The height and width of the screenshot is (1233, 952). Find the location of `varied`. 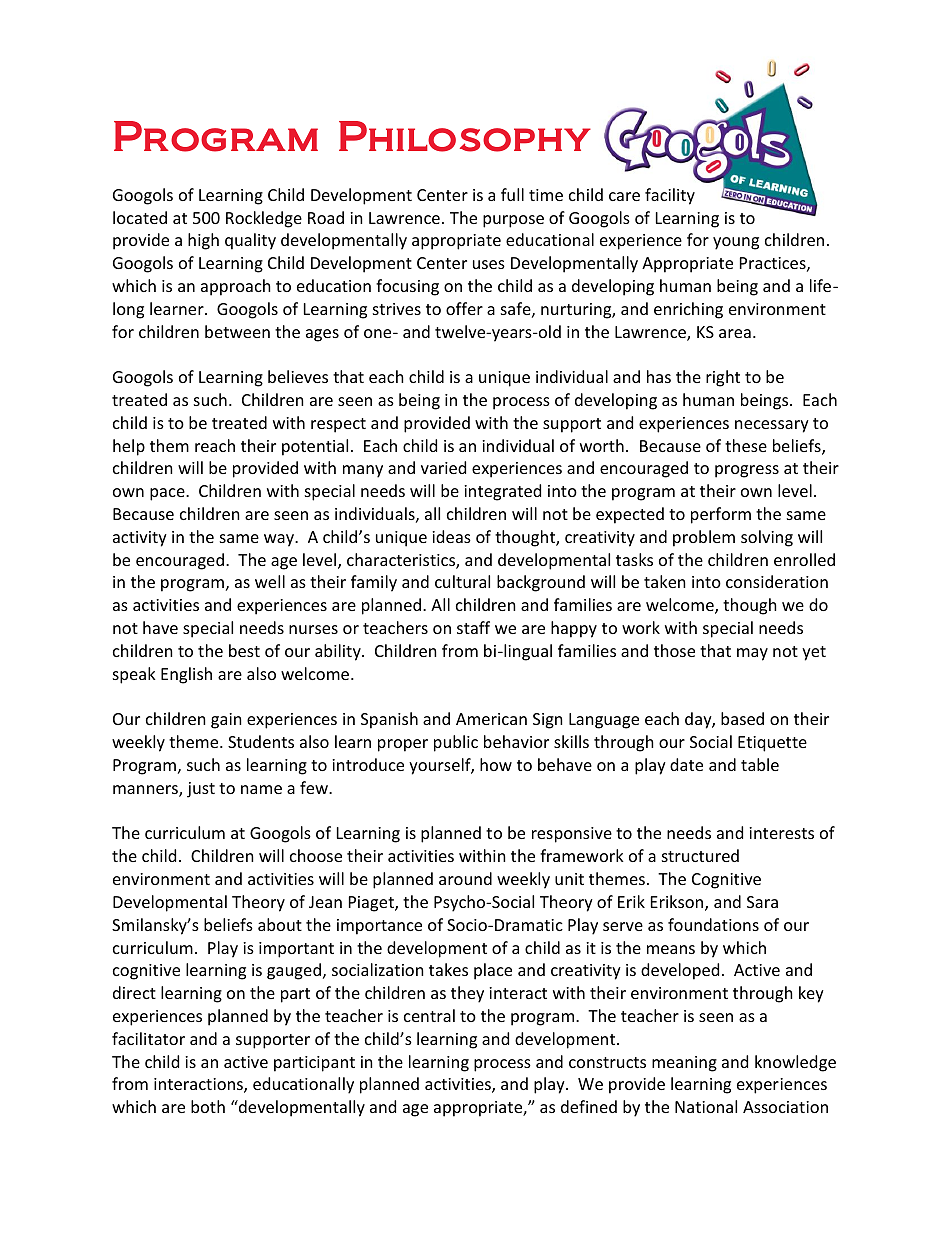

varied is located at coordinates (443, 467).
